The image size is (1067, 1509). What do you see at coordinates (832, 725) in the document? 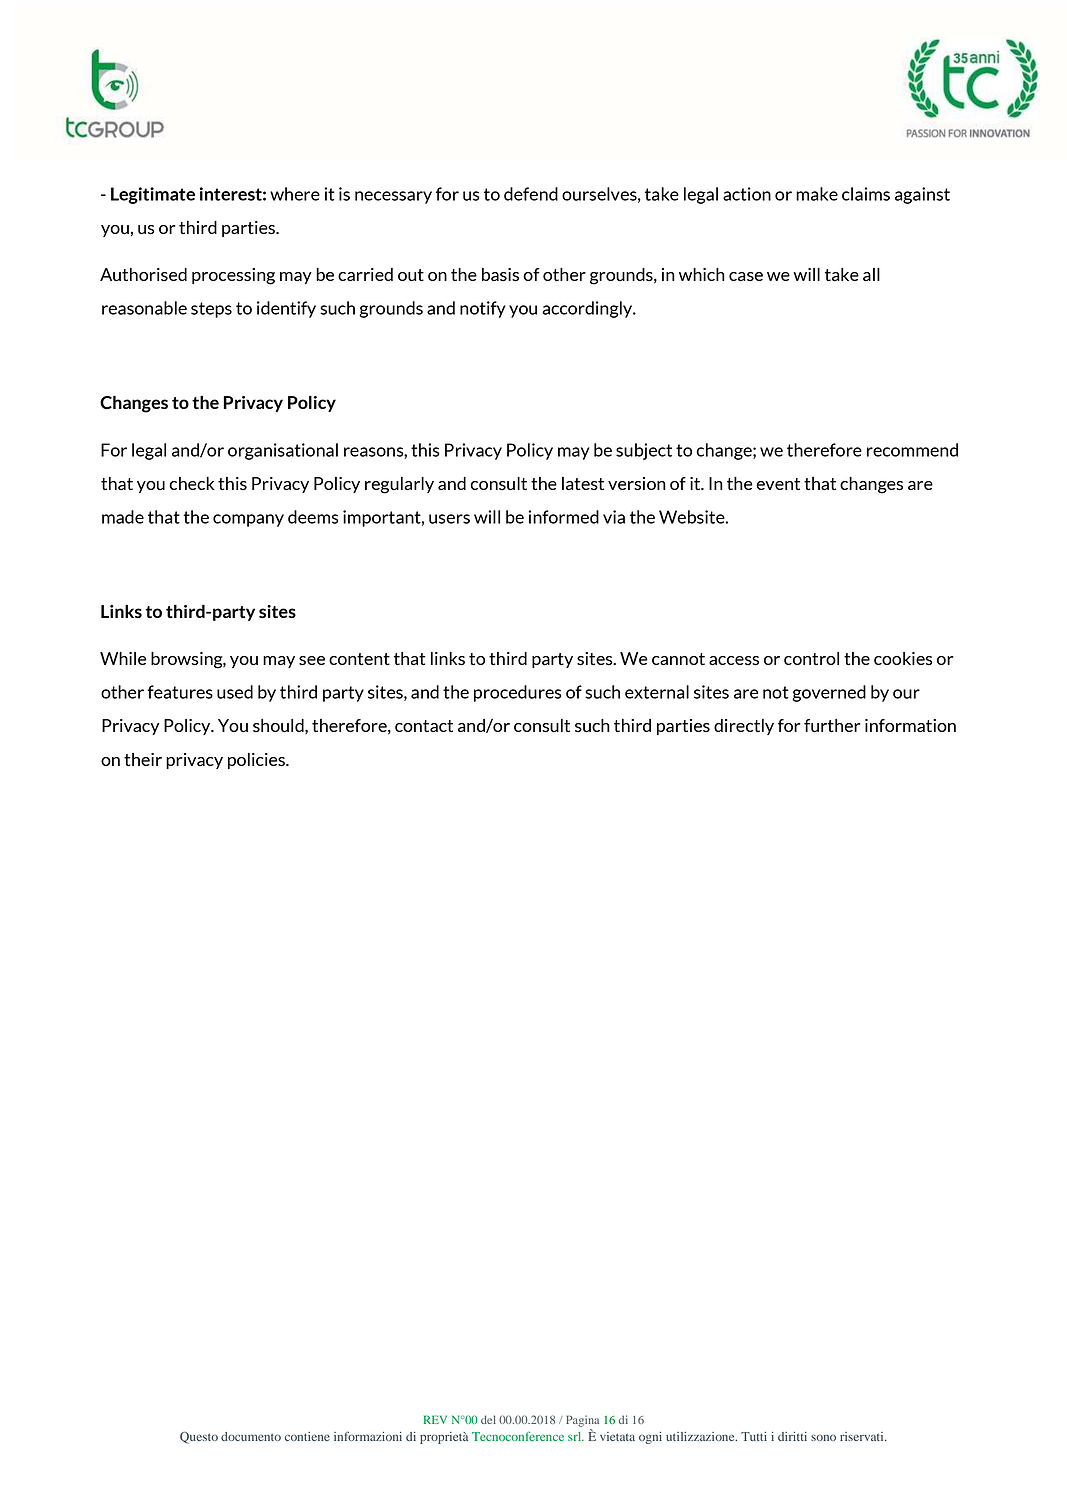
I see `further` at bounding box center [832, 725].
